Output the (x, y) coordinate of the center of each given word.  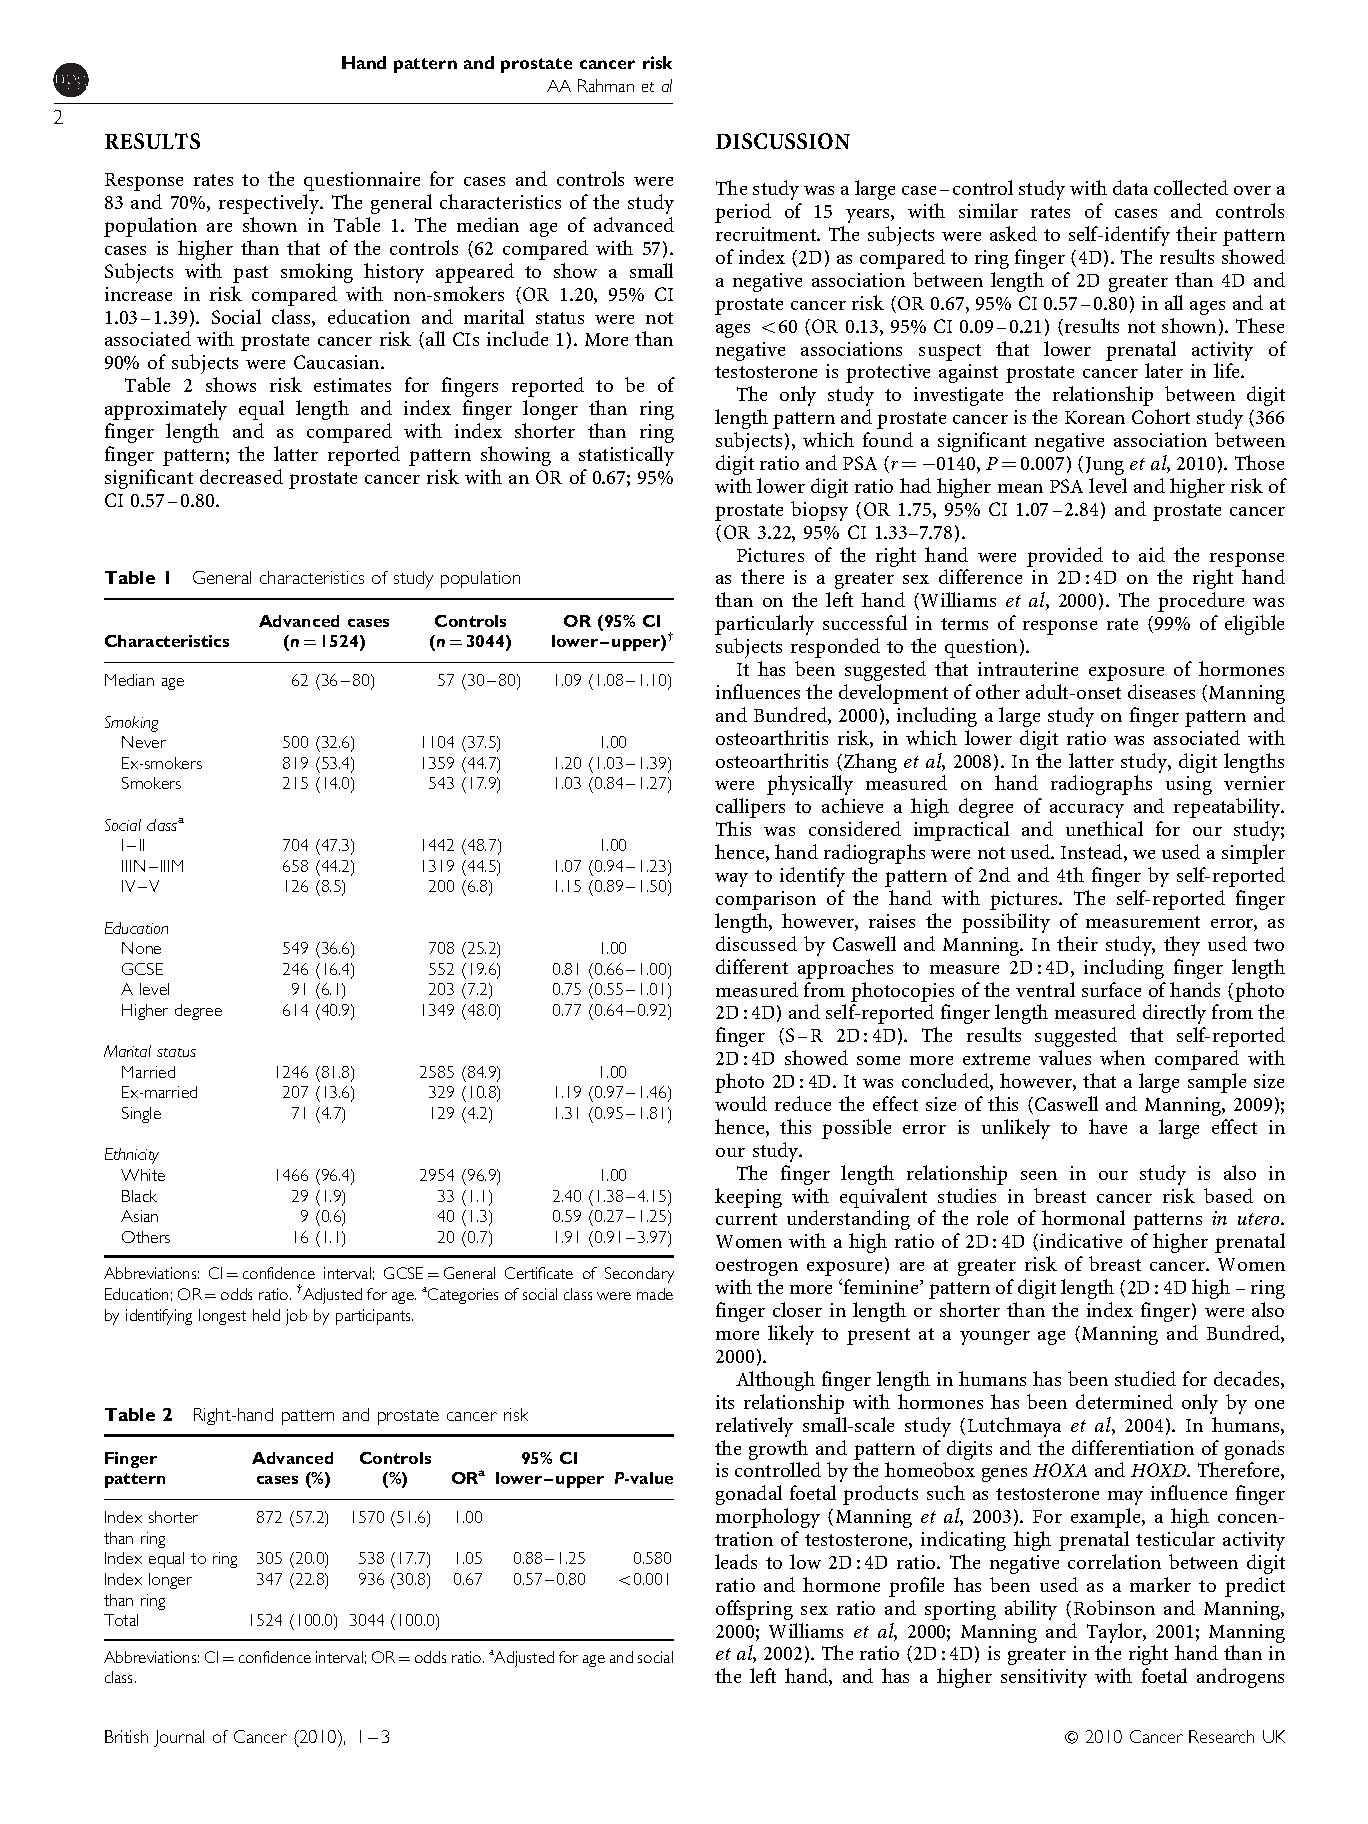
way (731, 880)
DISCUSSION (783, 141)
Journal (179, 1738)
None (141, 948)
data (1130, 187)
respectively (270, 204)
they (1182, 946)
